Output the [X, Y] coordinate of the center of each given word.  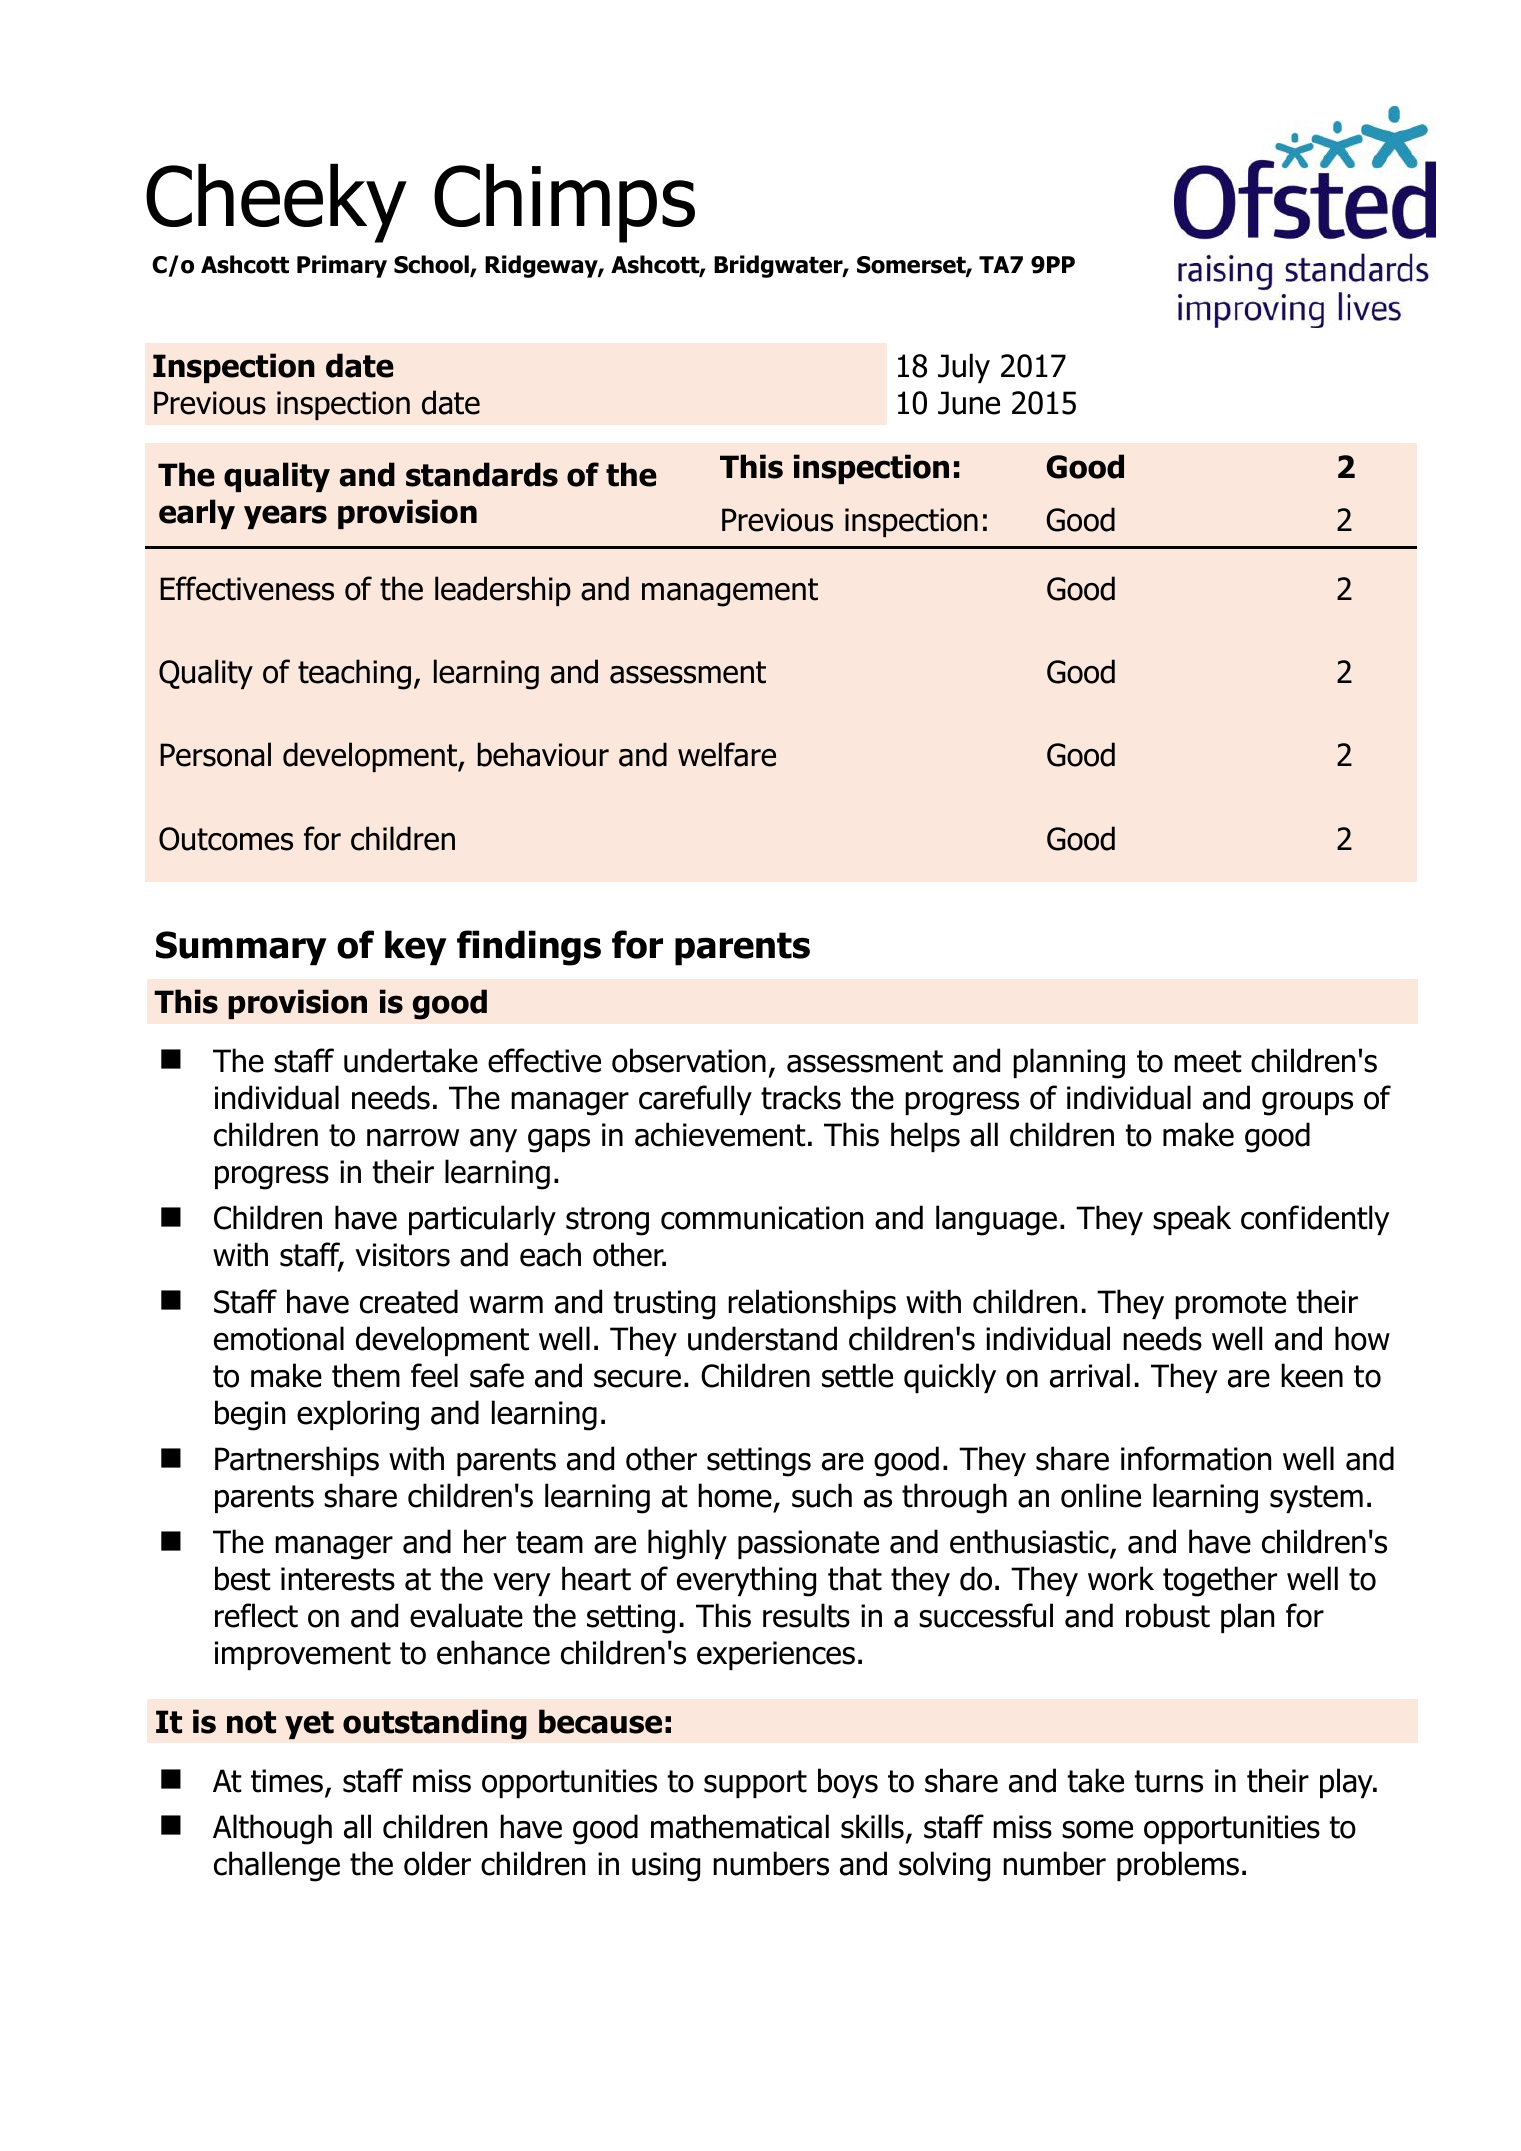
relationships [812, 1304]
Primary [342, 266]
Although [272, 1829]
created [409, 1301]
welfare [727, 754]
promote [1230, 1305]
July [964, 368]
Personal [215, 754]
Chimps [564, 203]
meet [1208, 1061]
